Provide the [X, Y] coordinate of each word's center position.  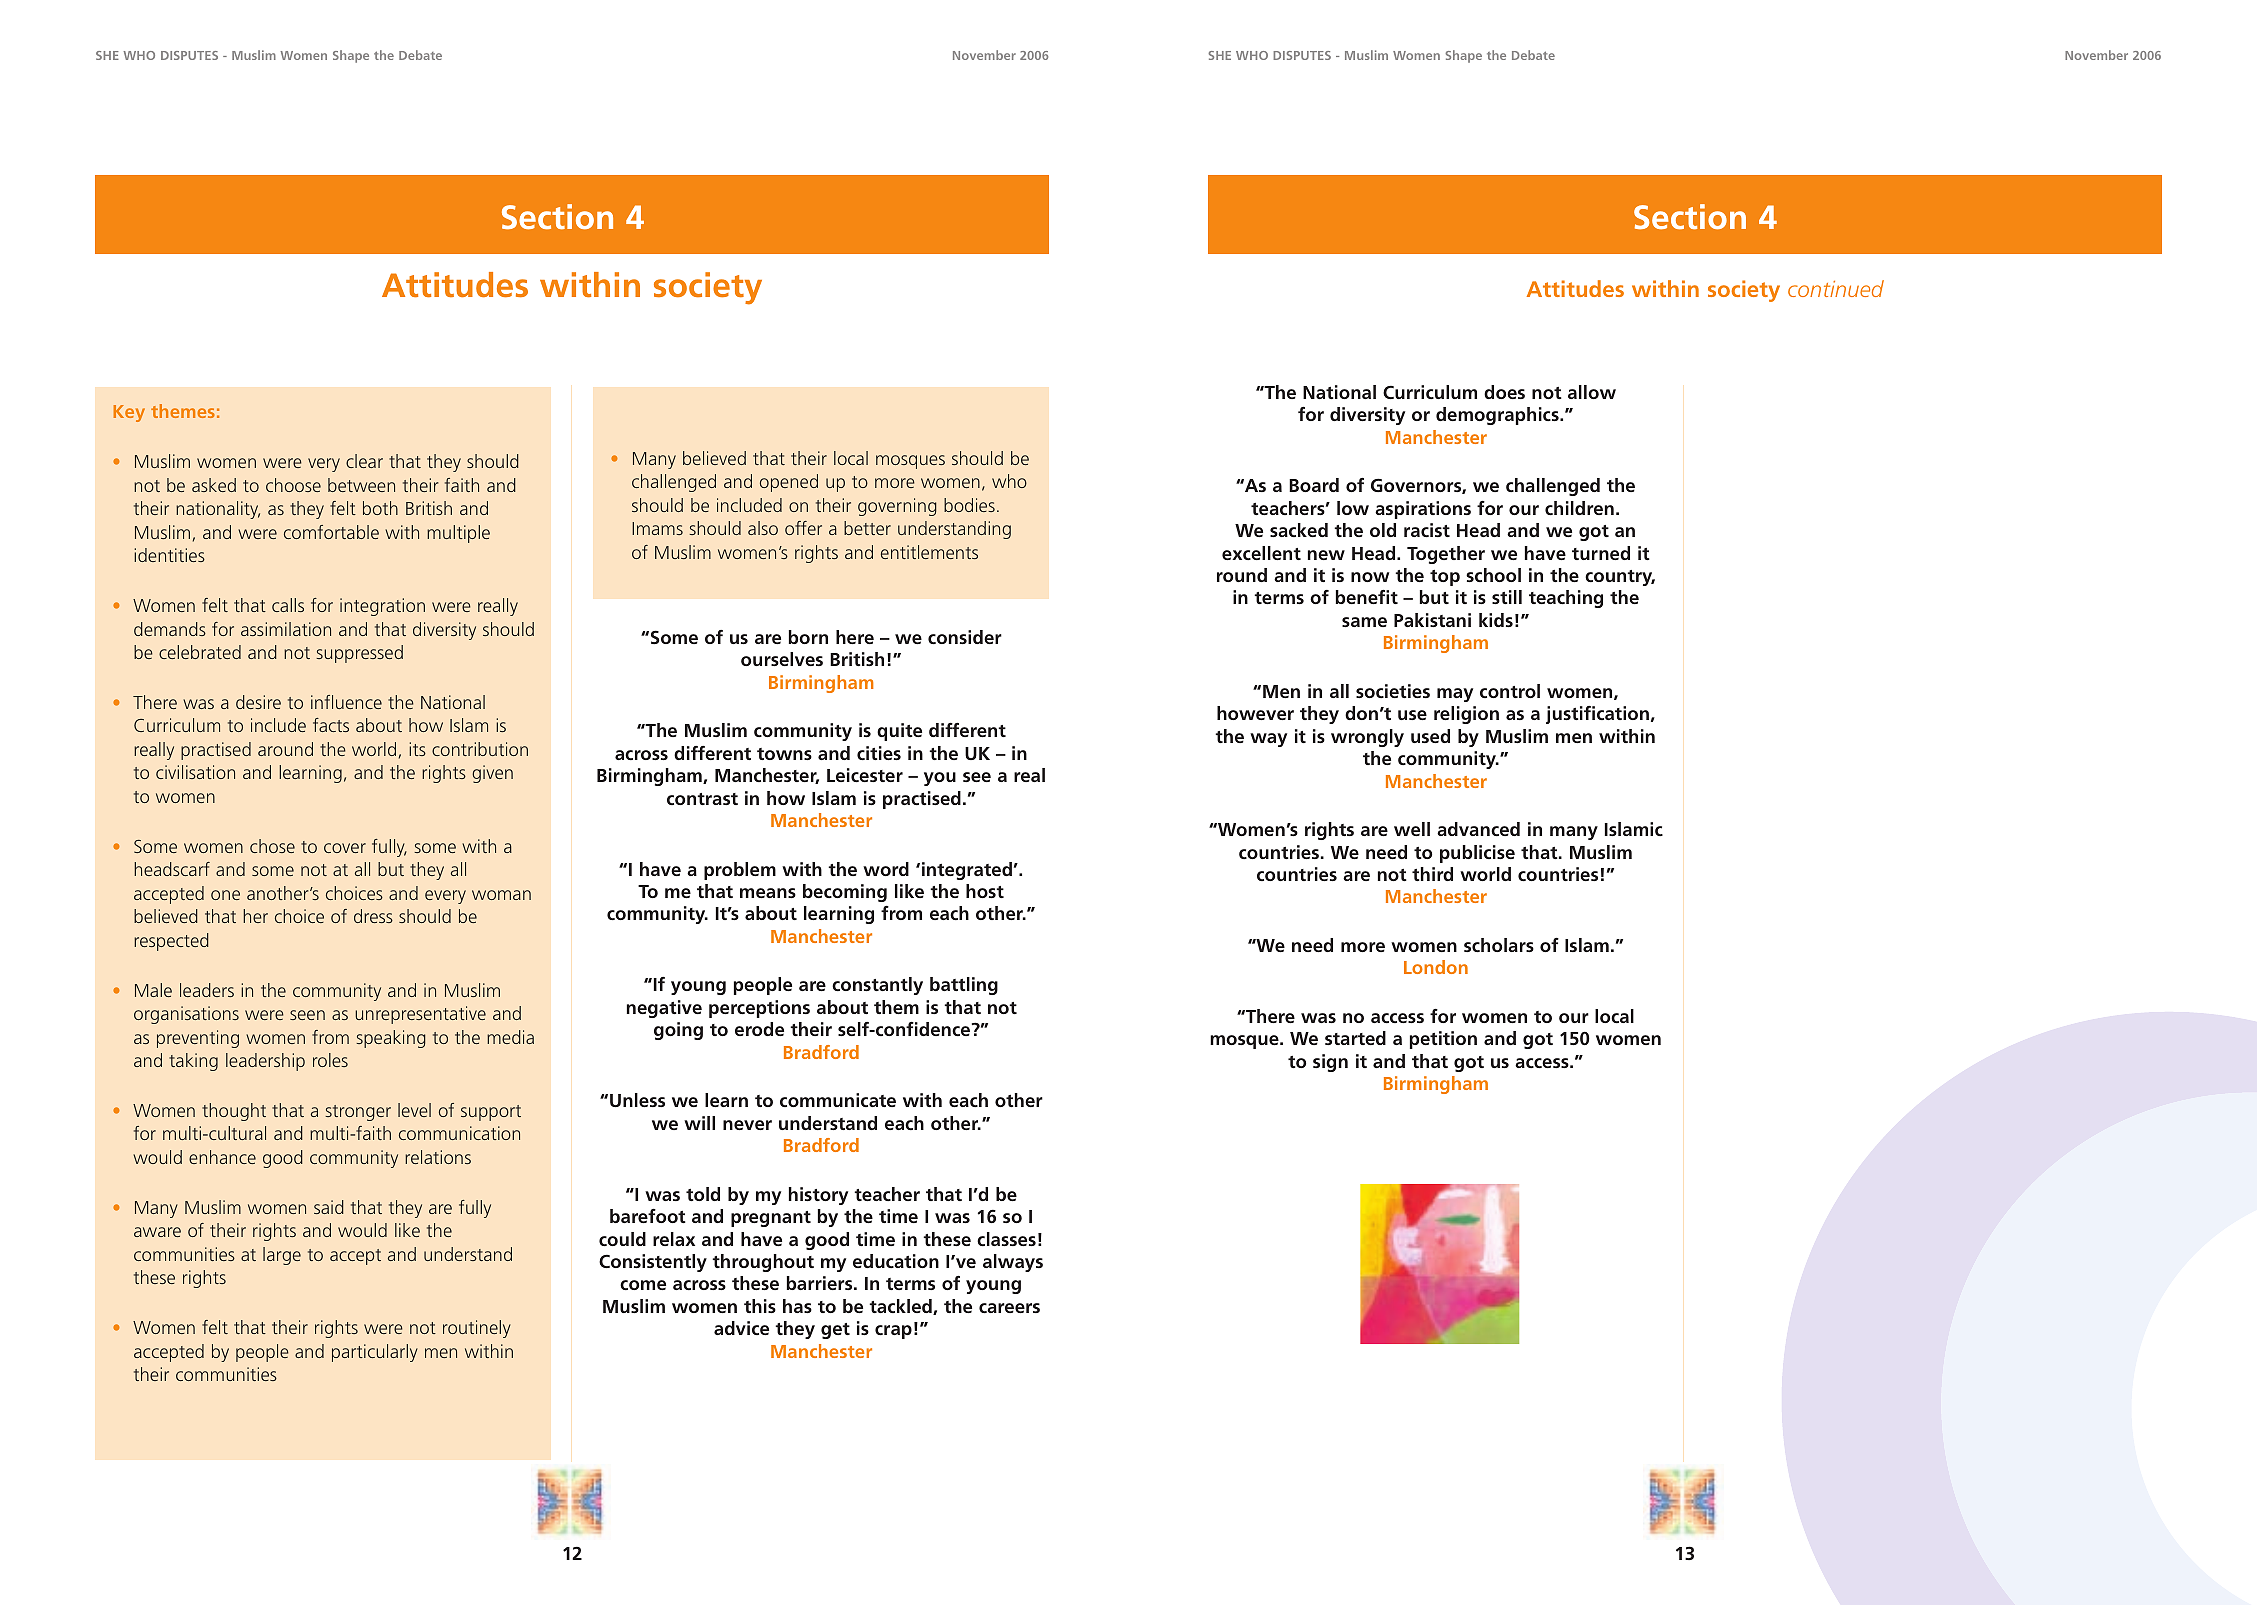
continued [1836, 288]
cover [345, 848]
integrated [967, 871]
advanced [1478, 829]
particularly [375, 1353]
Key [129, 413]
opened [789, 483]
